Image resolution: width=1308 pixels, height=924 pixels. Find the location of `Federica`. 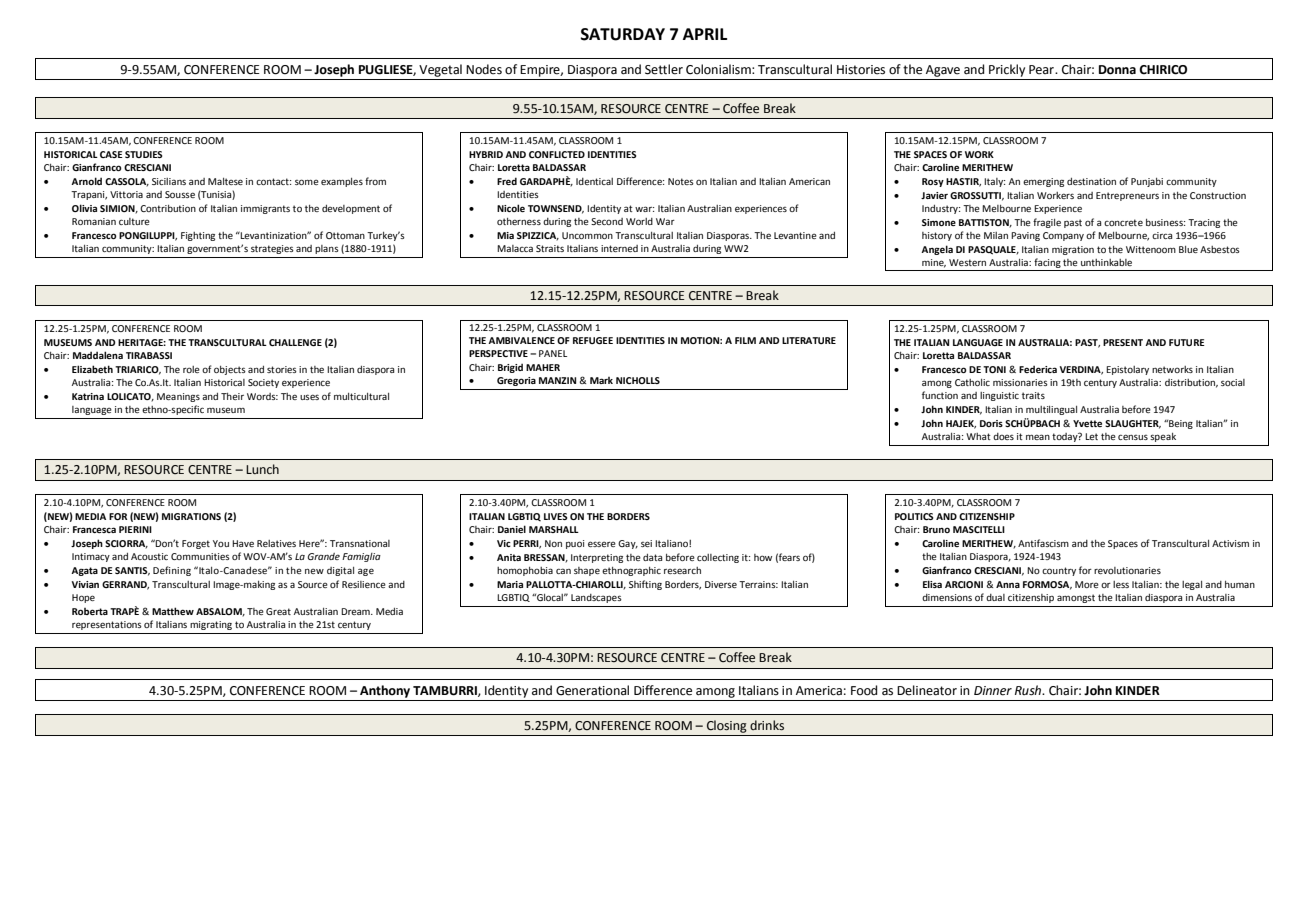

Federica is located at coordinates (1038, 369).
